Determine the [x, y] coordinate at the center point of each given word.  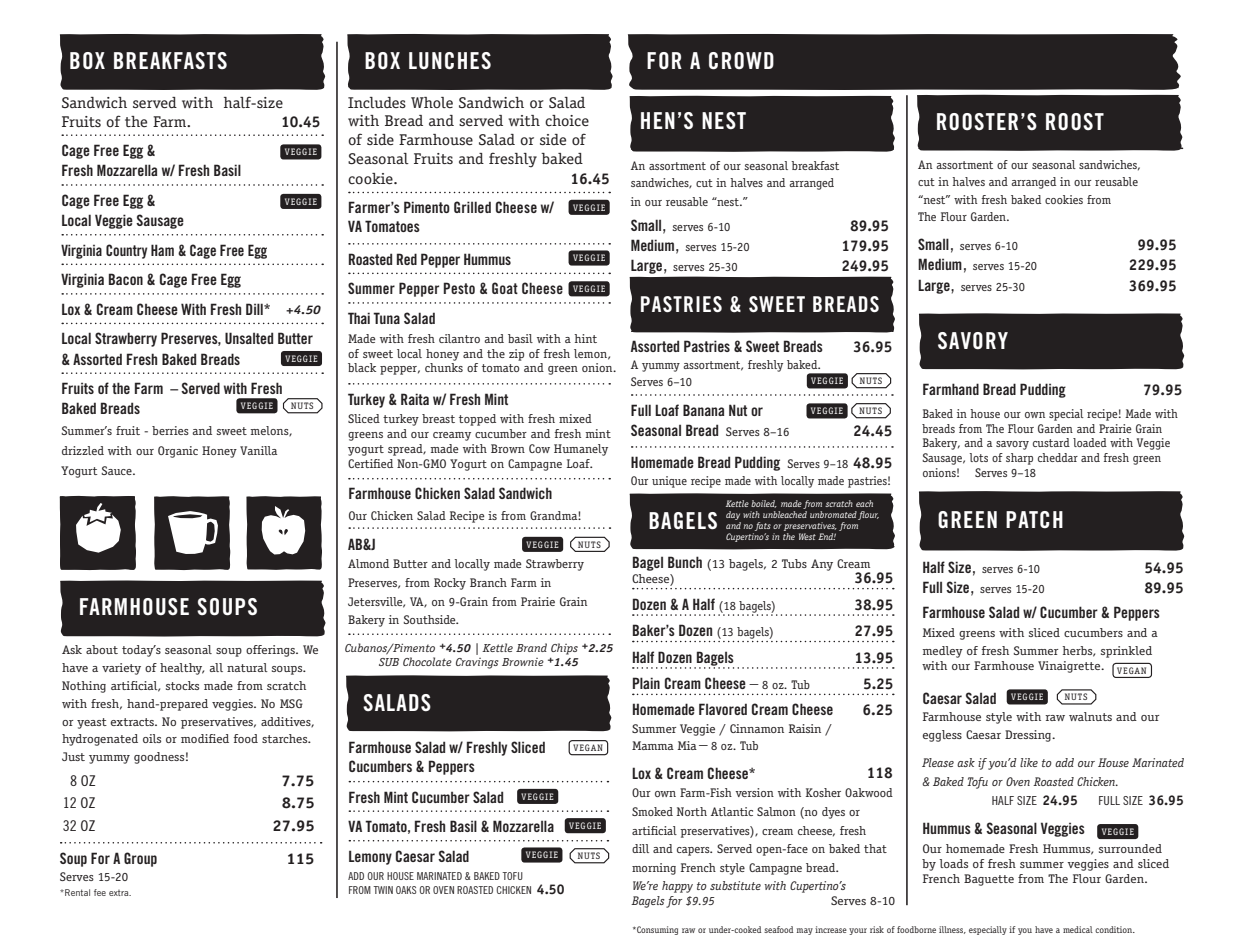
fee [100, 892]
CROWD [741, 61]
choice [567, 120]
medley [943, 652]
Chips [564, 649]
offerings [271, 651]
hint [585, 338]
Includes [377, 102]
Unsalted [249, 338]
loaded [1090, 442]
